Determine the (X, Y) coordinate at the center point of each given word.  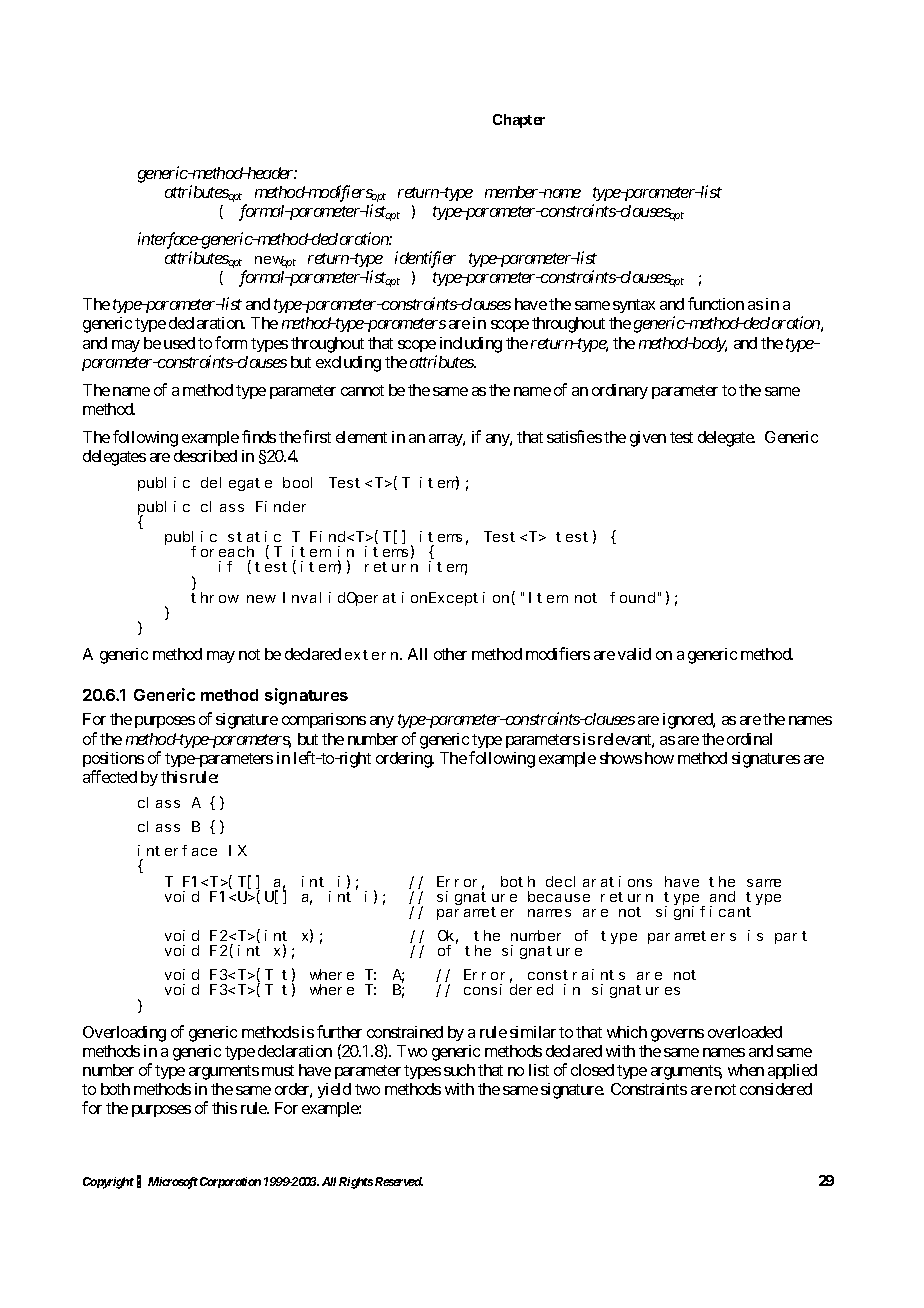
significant (703, 912)
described (205, 456)
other (450, 654)
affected (110, 776)
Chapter (519, 121)
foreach (222, 551)
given (648, 439)
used (179, 343)
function (716, 303)
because (559, 896)
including (471, 345)
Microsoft (173, 1183)
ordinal (749, 739)
